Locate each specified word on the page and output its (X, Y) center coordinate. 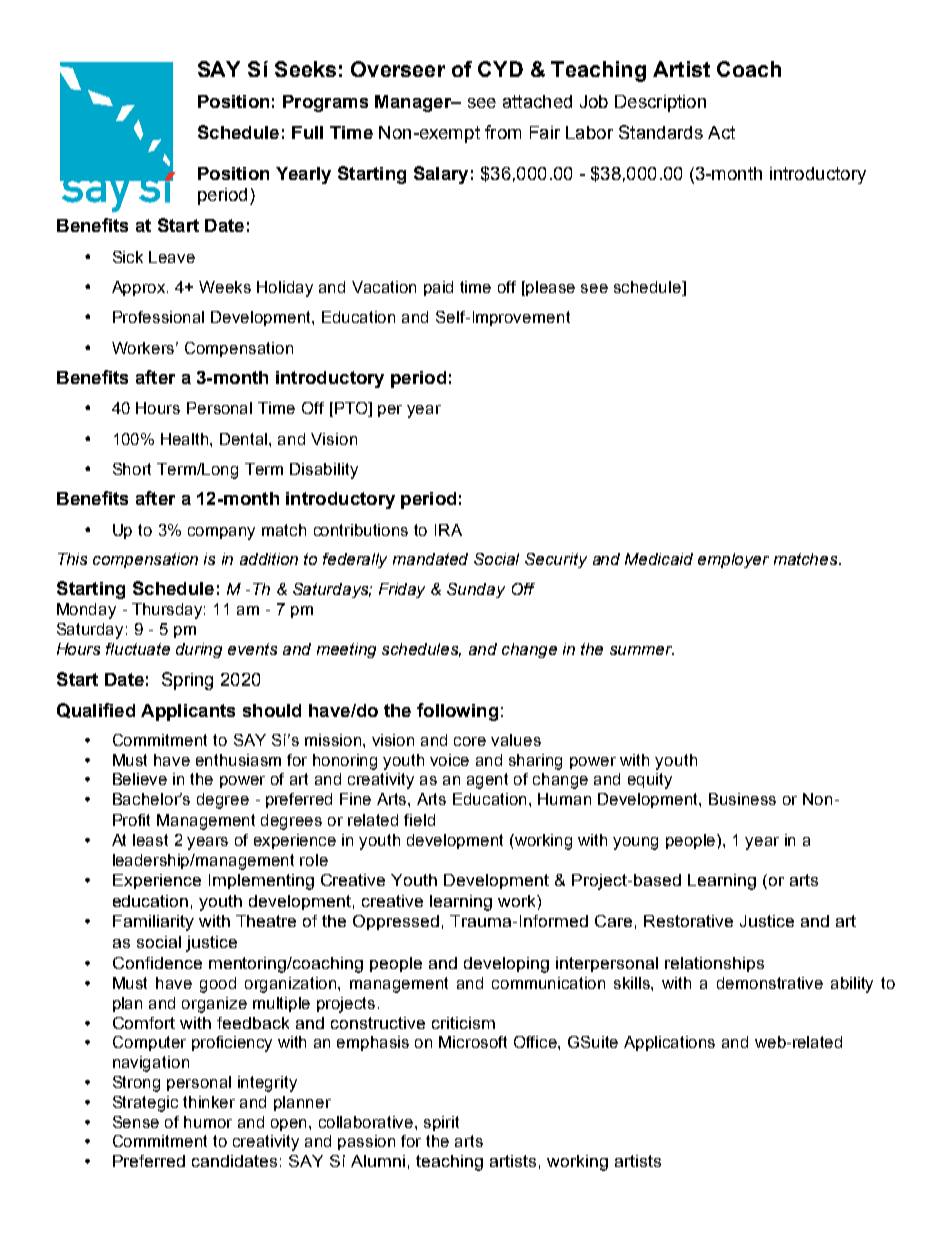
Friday (402, 590)
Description (660, 103)
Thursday (168, 611)
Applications (669, 1043)
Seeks (305, 69)
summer (642, 650)
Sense (136, 1122)
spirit (441, 1123)
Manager (414, 103)
